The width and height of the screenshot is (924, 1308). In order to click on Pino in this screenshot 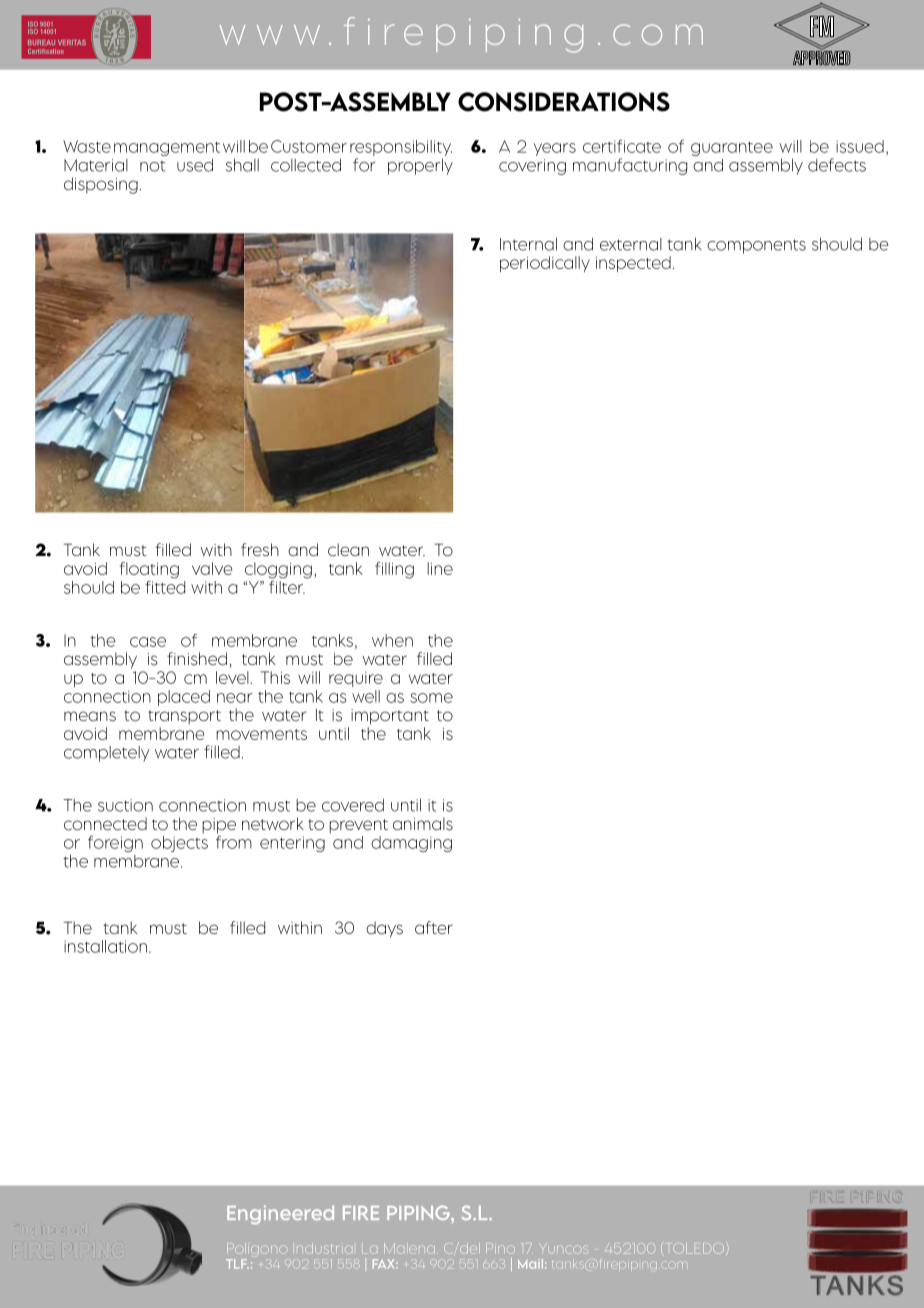, I will do `click(500, 1248)`.
